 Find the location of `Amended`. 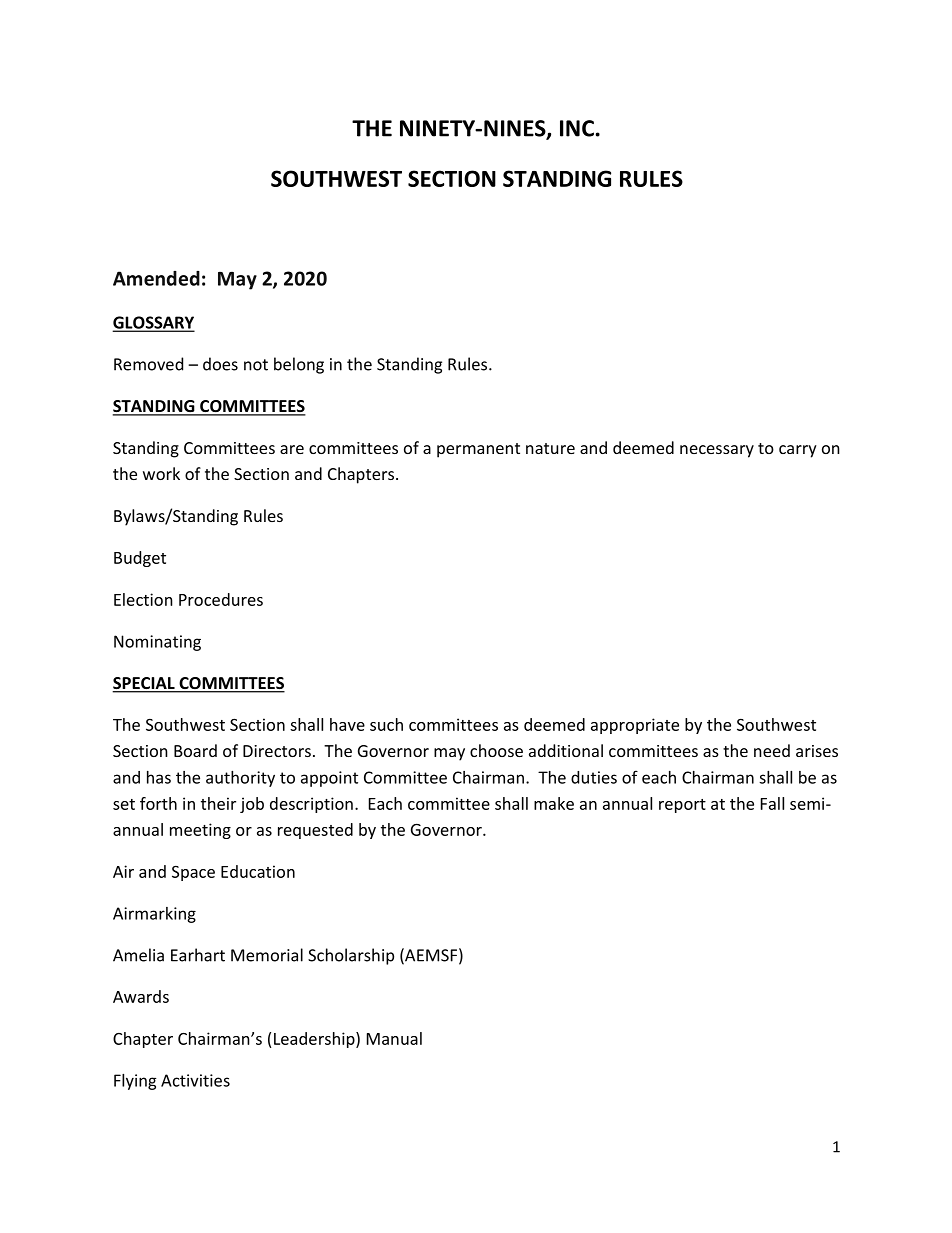

Amended is located at coordinates (156, 278).
